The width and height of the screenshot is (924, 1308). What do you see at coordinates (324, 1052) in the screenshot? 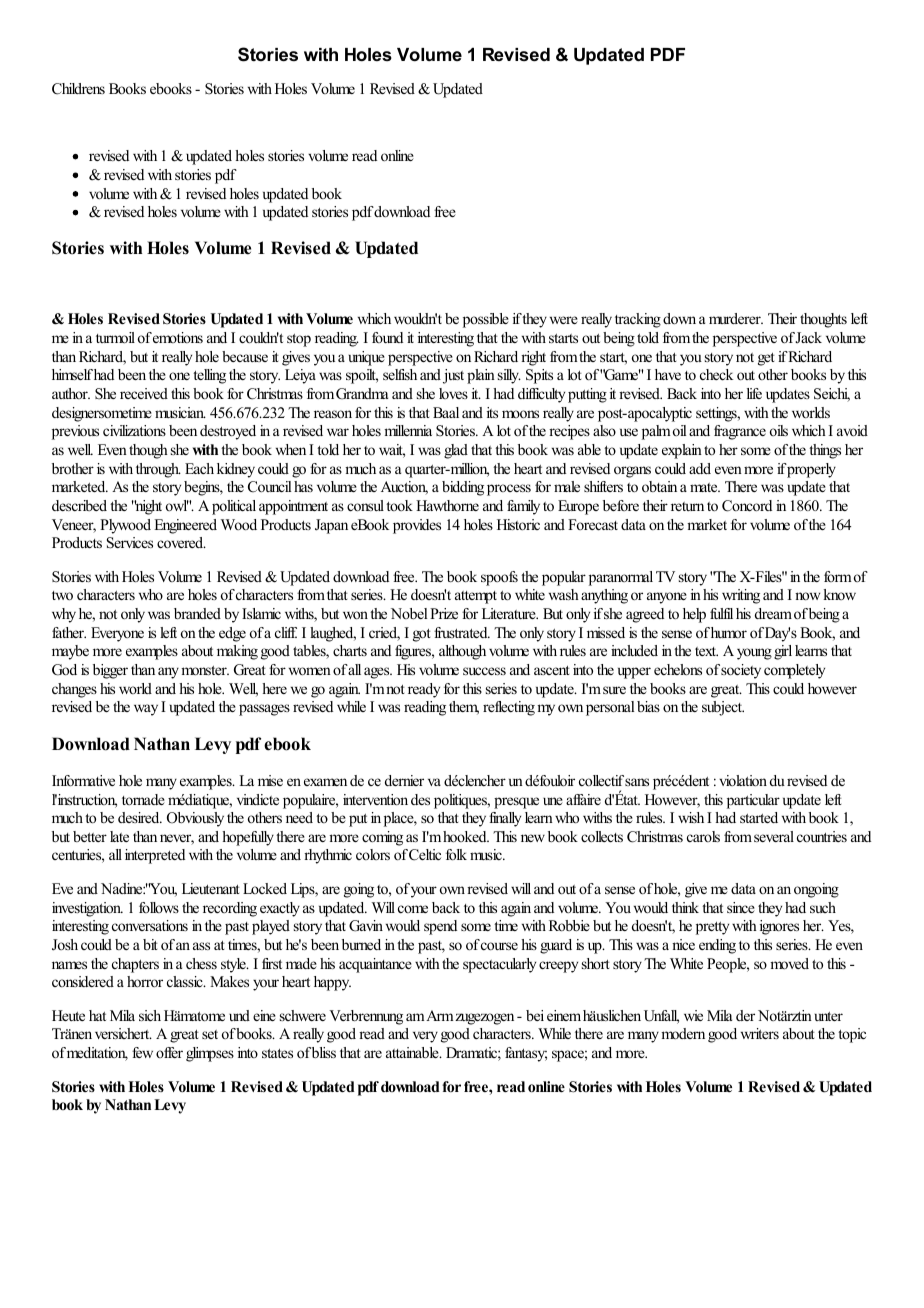
I see `bliss` at bounding box center [324, 1052].
